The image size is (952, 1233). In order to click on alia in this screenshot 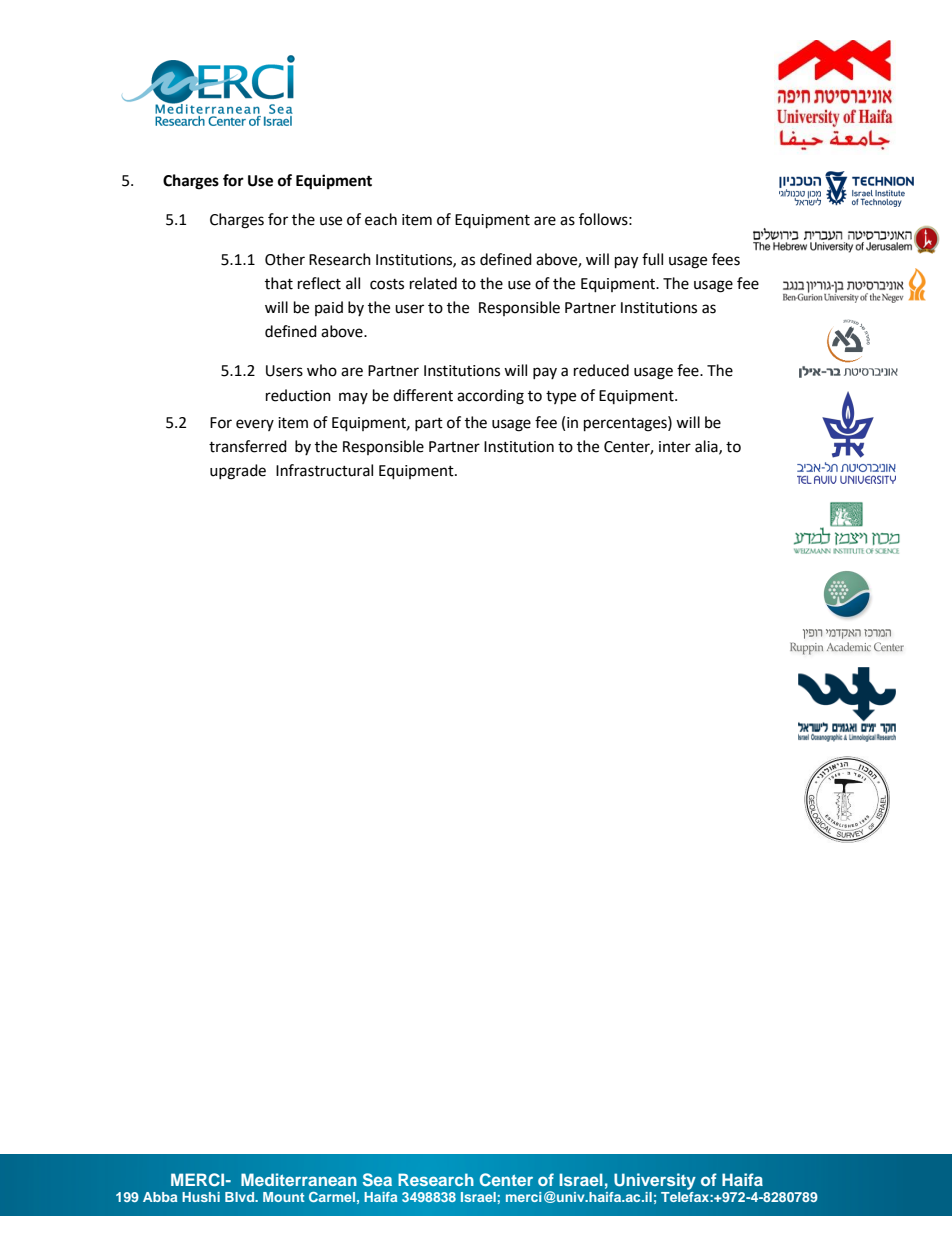, I will do `click(707, 447)`.
